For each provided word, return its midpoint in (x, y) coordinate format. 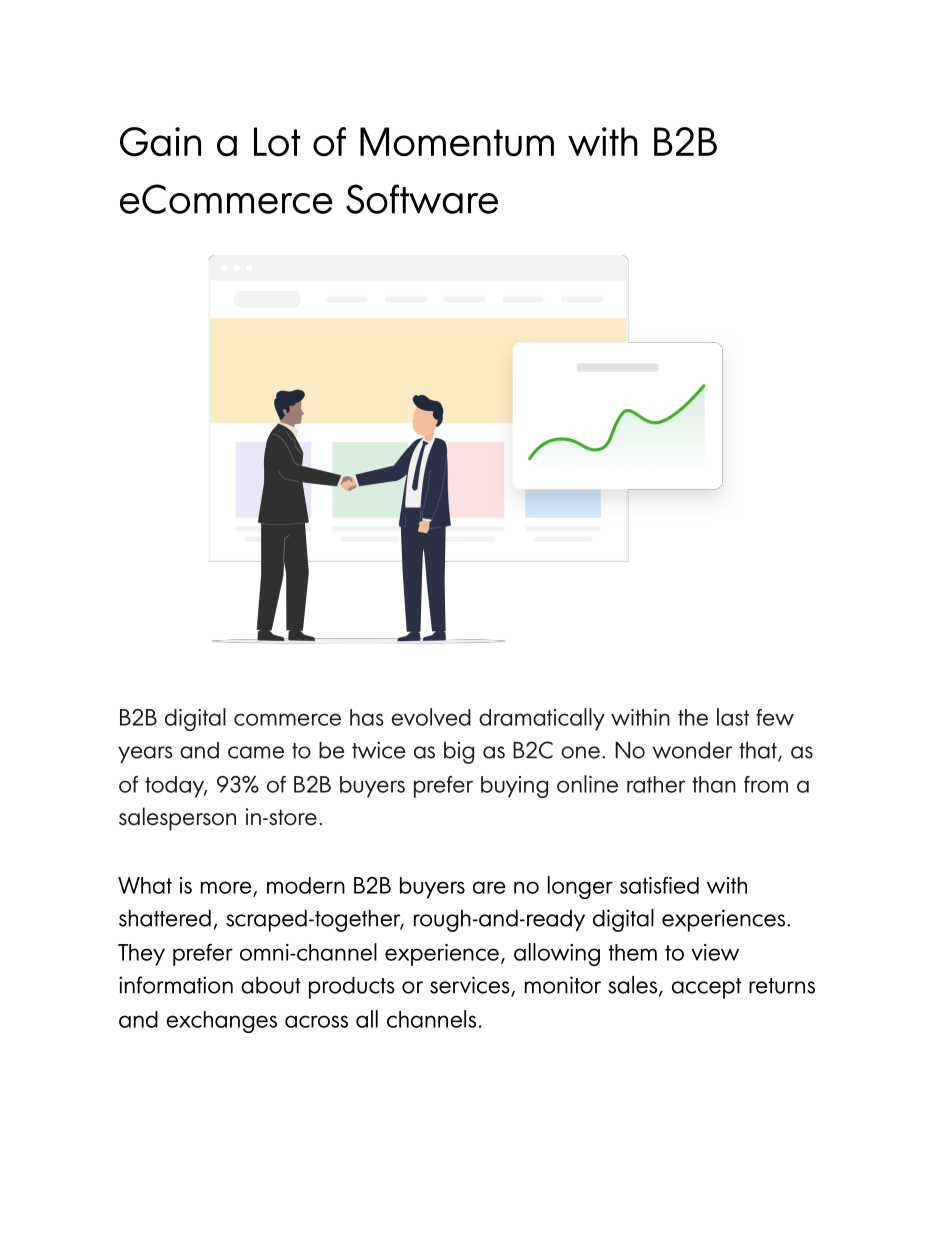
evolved (431, 717)
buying (514, 787)
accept (706, 988)
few (775, 717)
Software (422, 199)
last (733, 717)
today (176, 787)
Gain (160, 142)
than (714, 784)
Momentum (457, 142)
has (367, 717)
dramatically (542, 719)
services (471, 986)
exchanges (221, 1022)
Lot (277, 142)
